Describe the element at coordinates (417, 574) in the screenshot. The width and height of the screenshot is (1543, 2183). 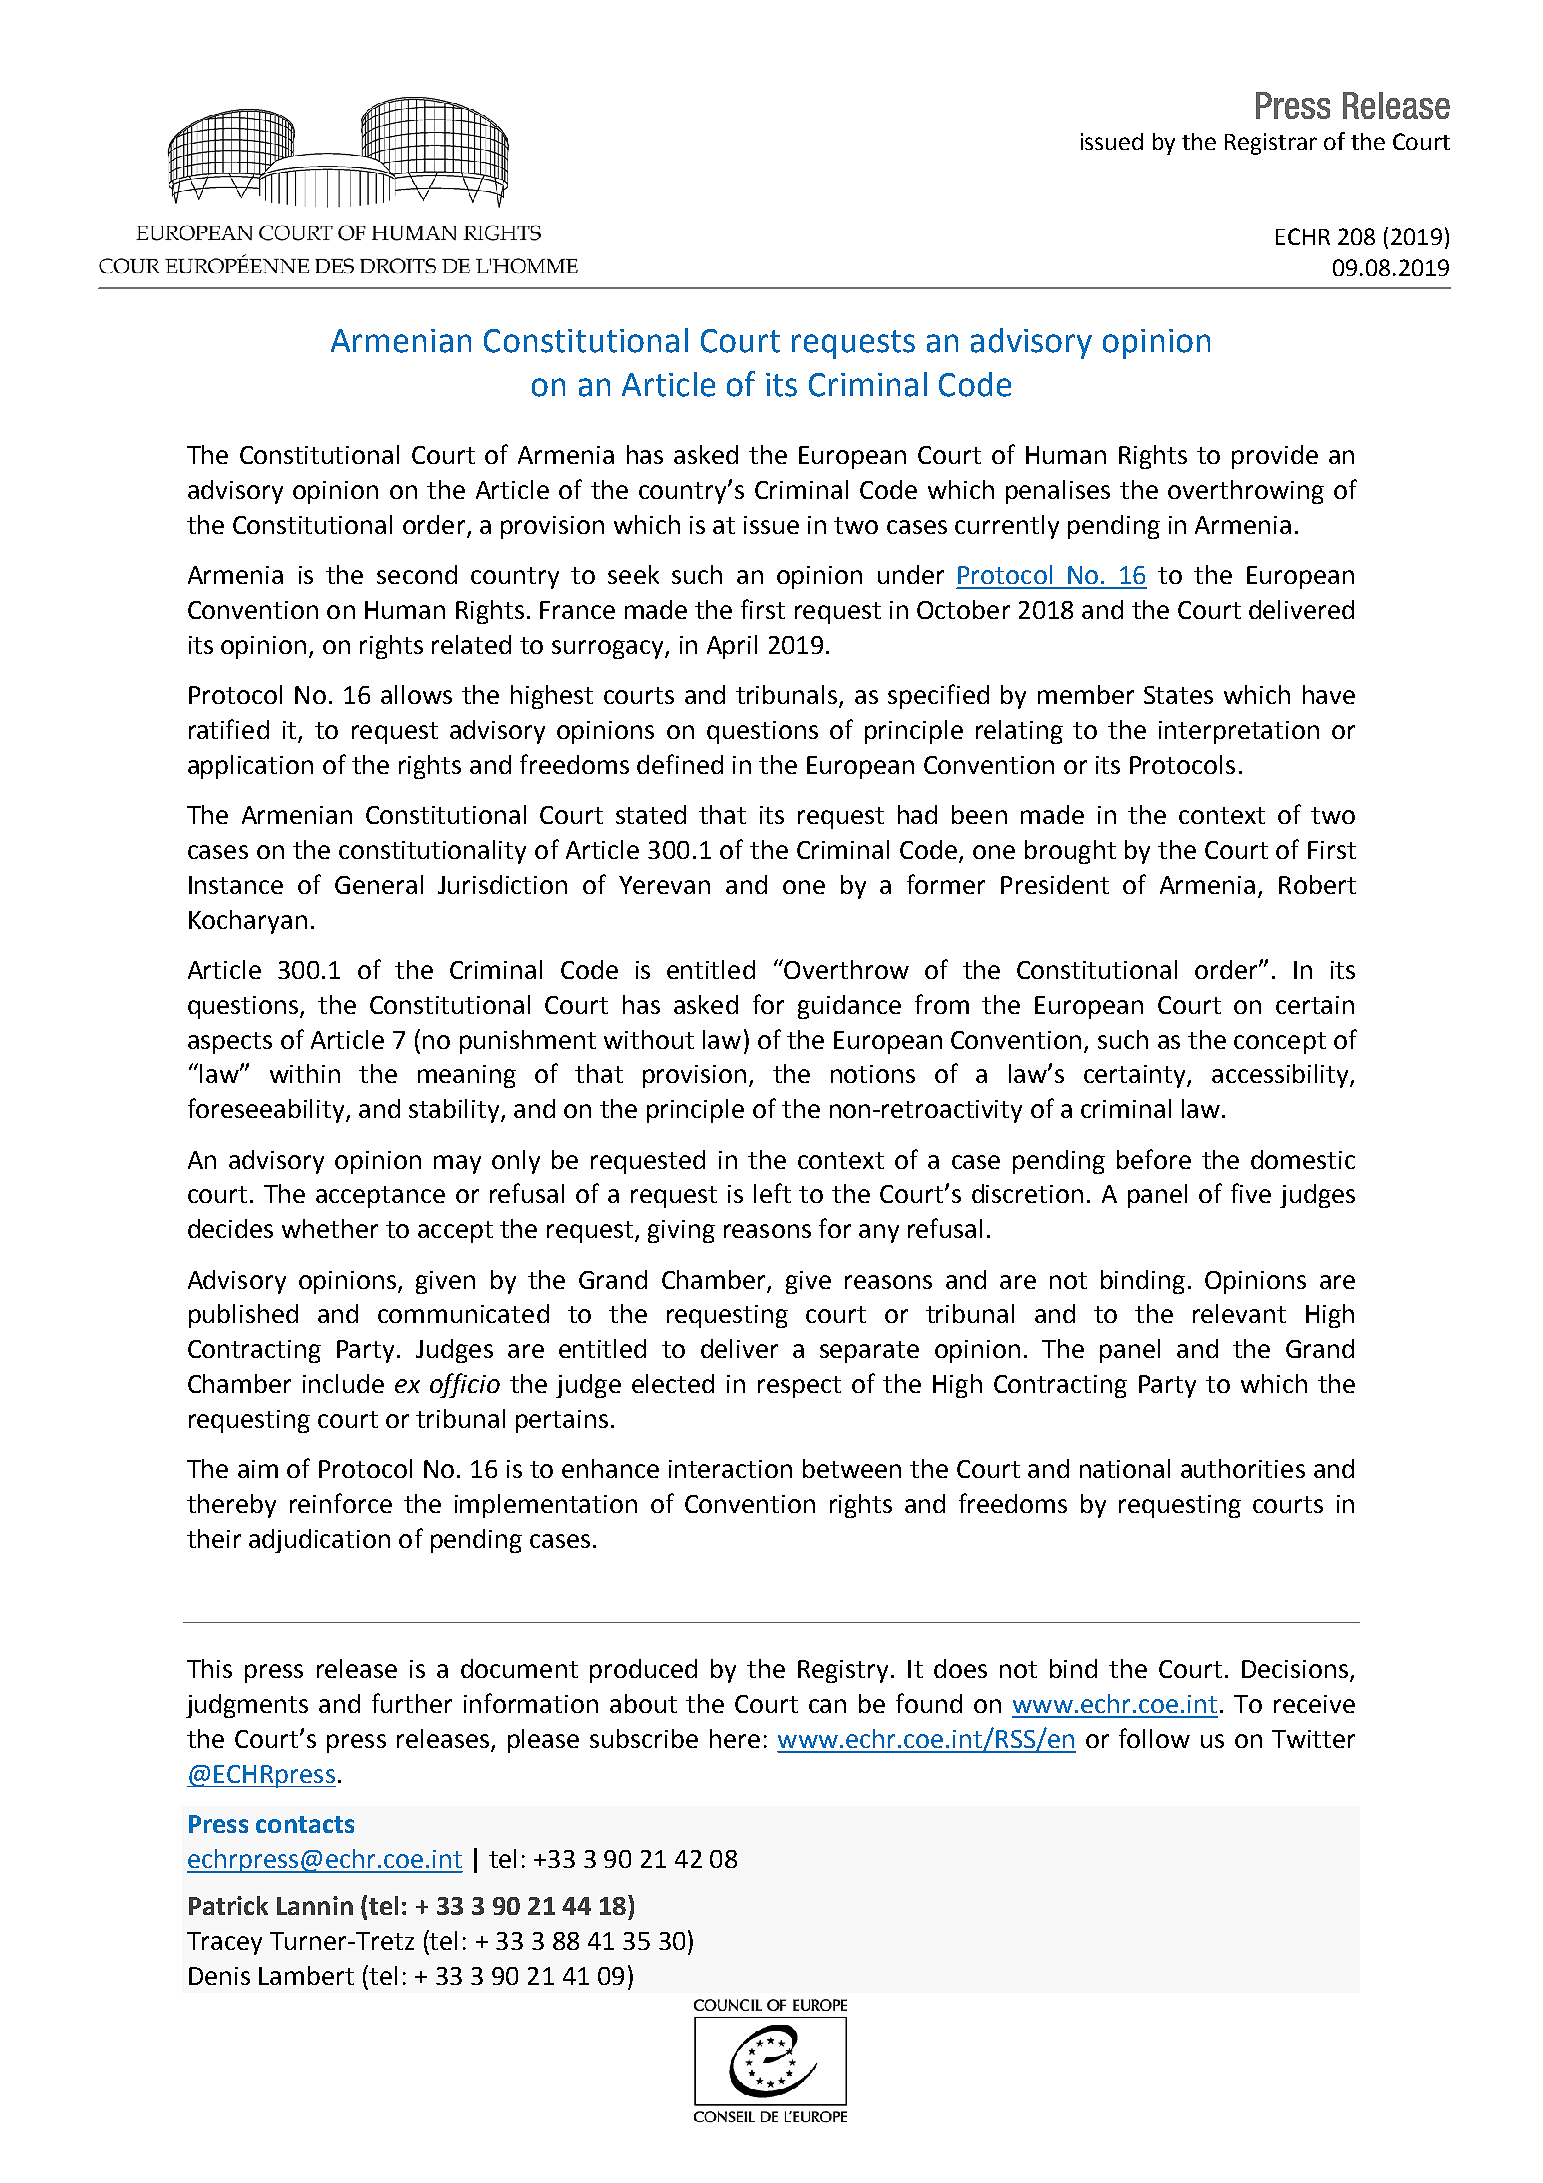
I see `second` at that location.
